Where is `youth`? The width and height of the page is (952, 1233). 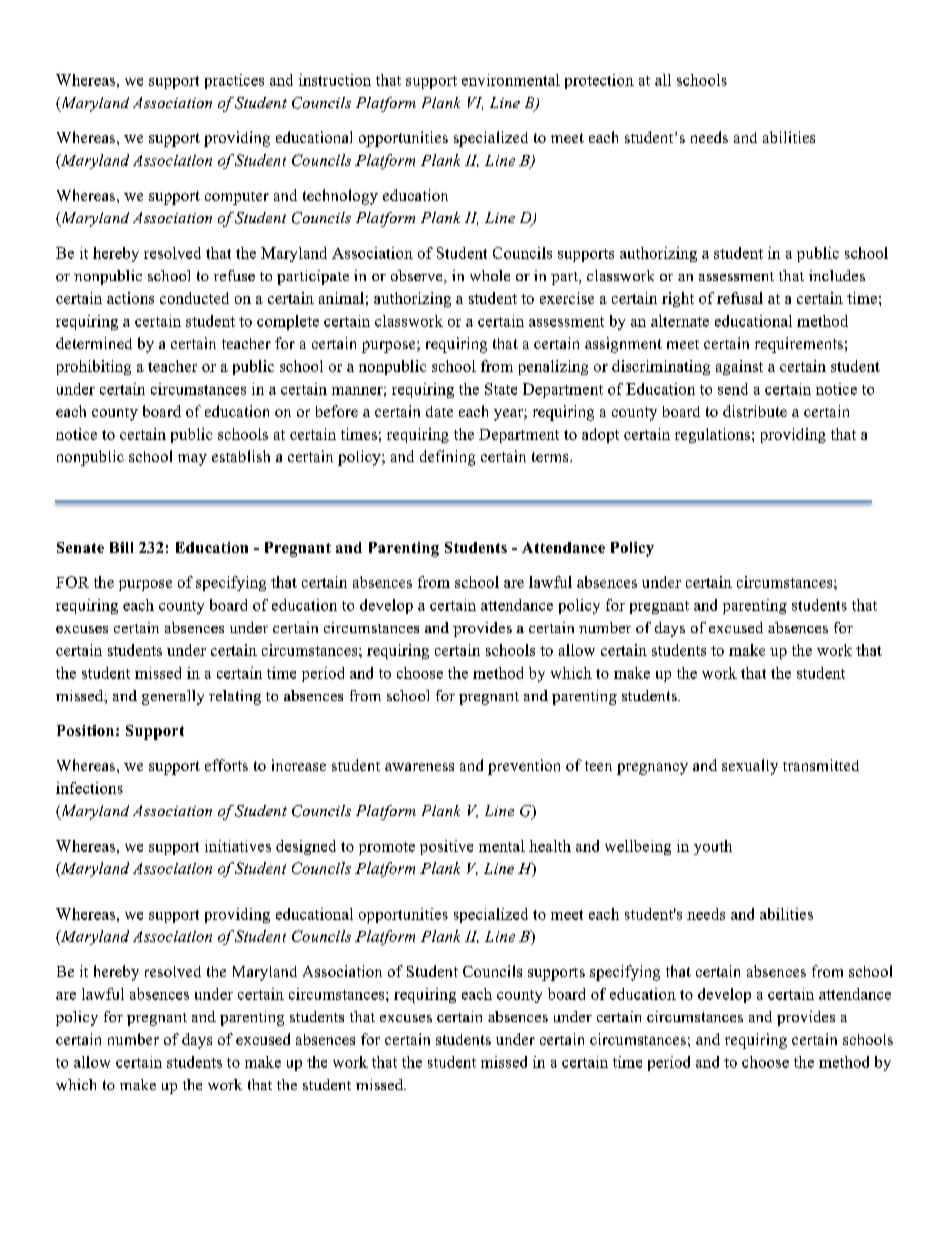
youth is located at coordinates (713, 847).
